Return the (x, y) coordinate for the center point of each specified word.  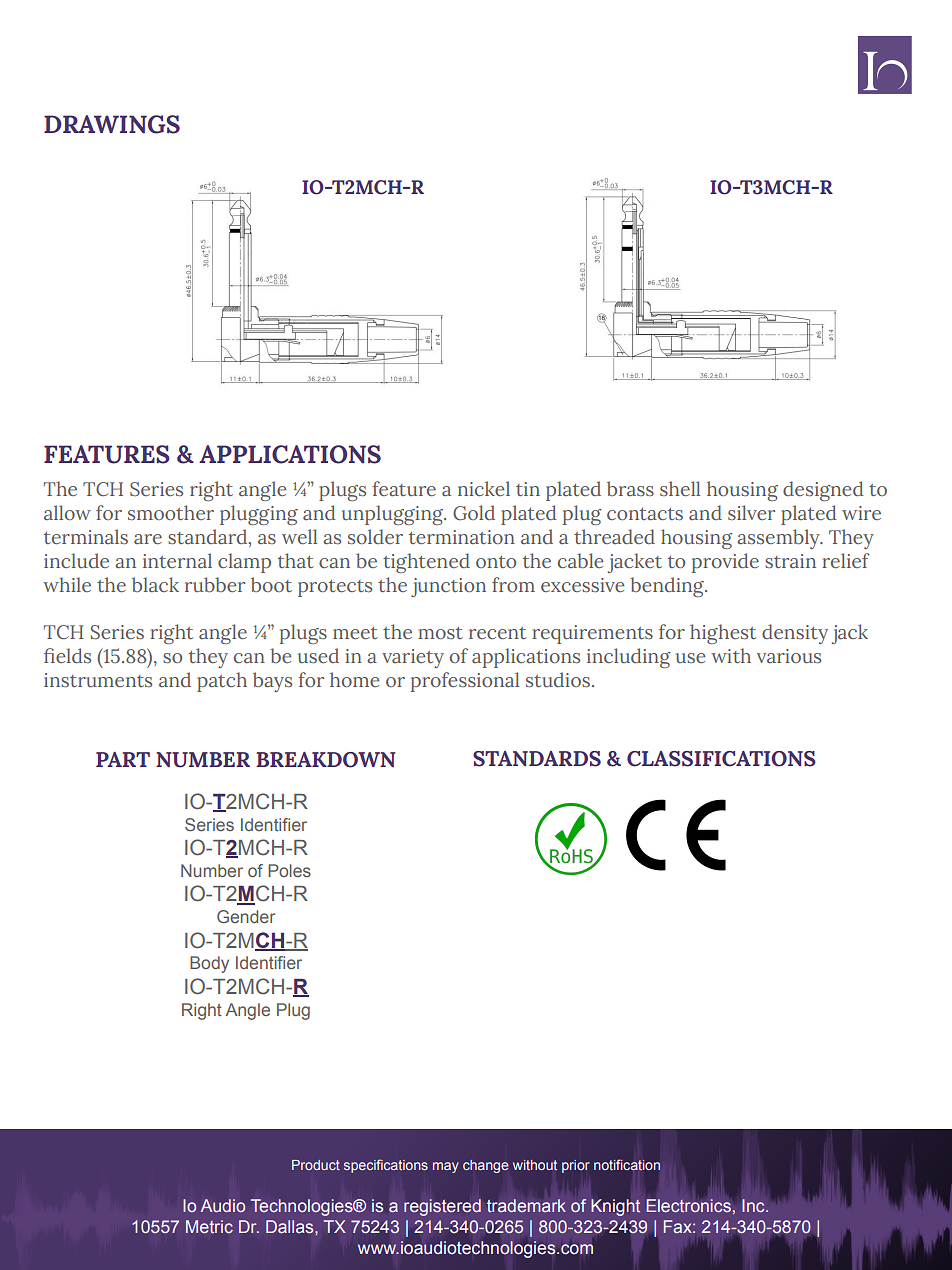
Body (209, 964)
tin (528, 489)
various (789, 656)
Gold (474, 513)
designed (823, 491)
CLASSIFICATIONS (721, 759)
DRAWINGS (112, 124)
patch (222, 682)
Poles (289, 870)
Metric (209, 1226)
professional (465, 682)
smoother (171, 512)
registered (442, 1207)
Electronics (688, 1205)
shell (680, 488)
